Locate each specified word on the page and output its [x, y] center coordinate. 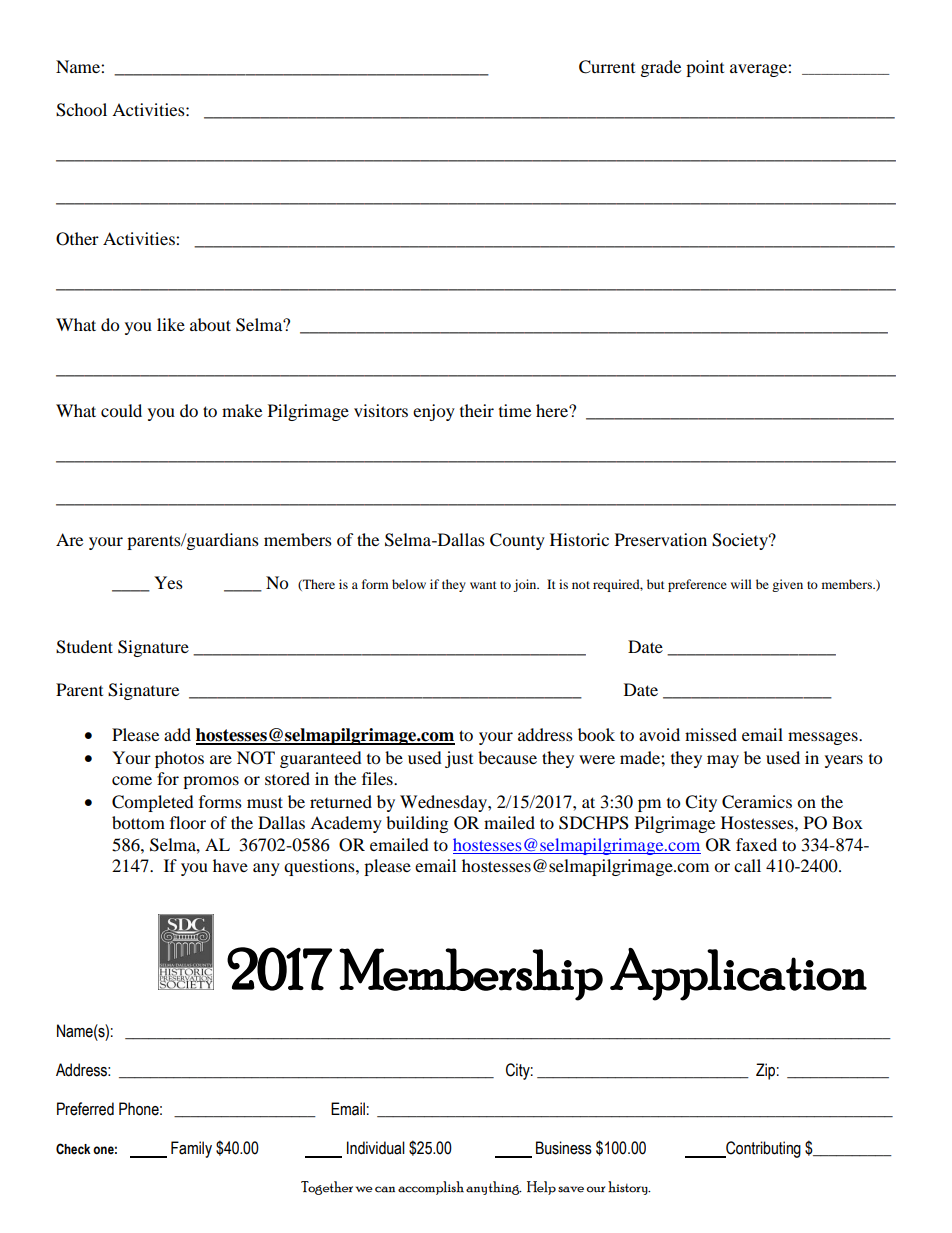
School [81, 110]
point [705, 68]
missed [711, 734]
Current [607, 67]
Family [191, 1149]
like [171, 324]
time [515, 410]
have [230, 865]
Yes [168, 582]
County [517, 541]
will [741, 584]
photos [179, 759]
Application [738, 974]
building [417, 824]
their [477, 410]
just [459, 759]
